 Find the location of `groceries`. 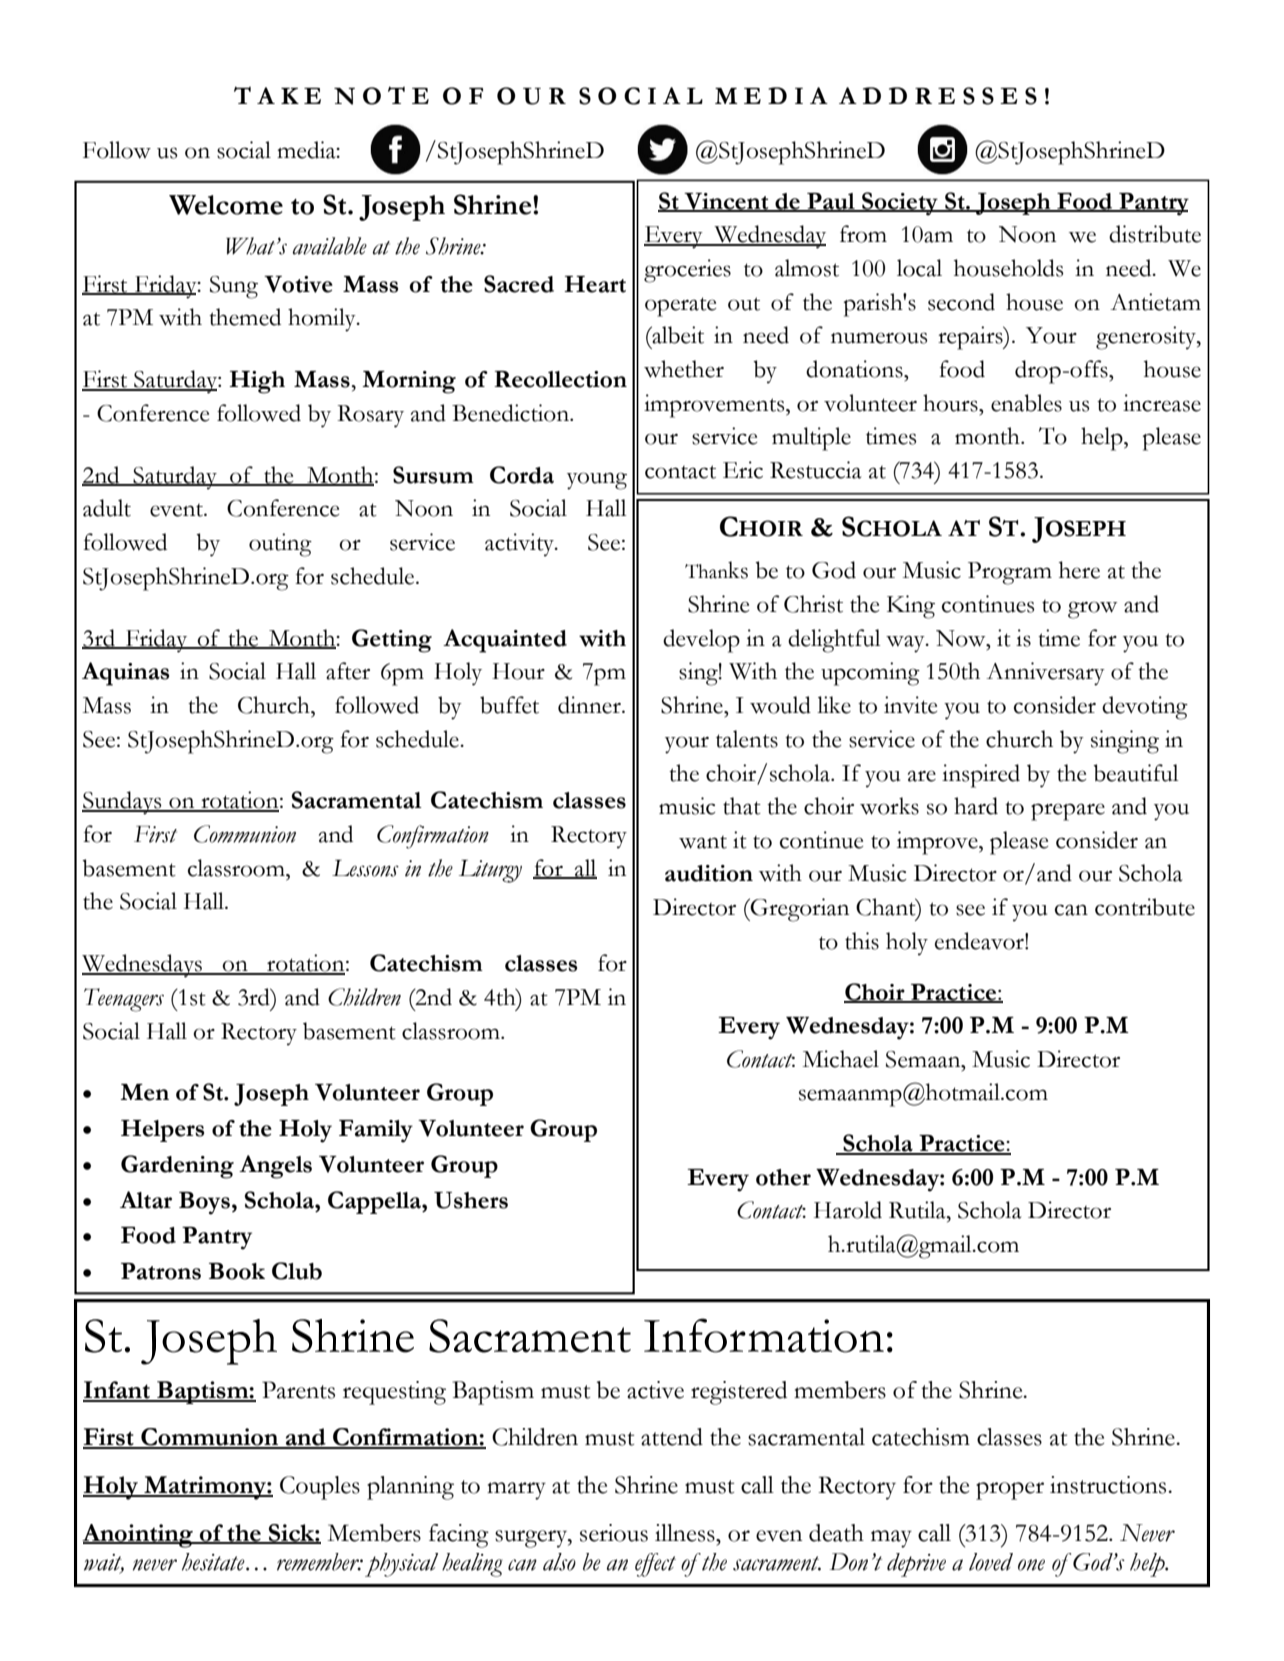

groceries is located at coordinates (687, 271).
